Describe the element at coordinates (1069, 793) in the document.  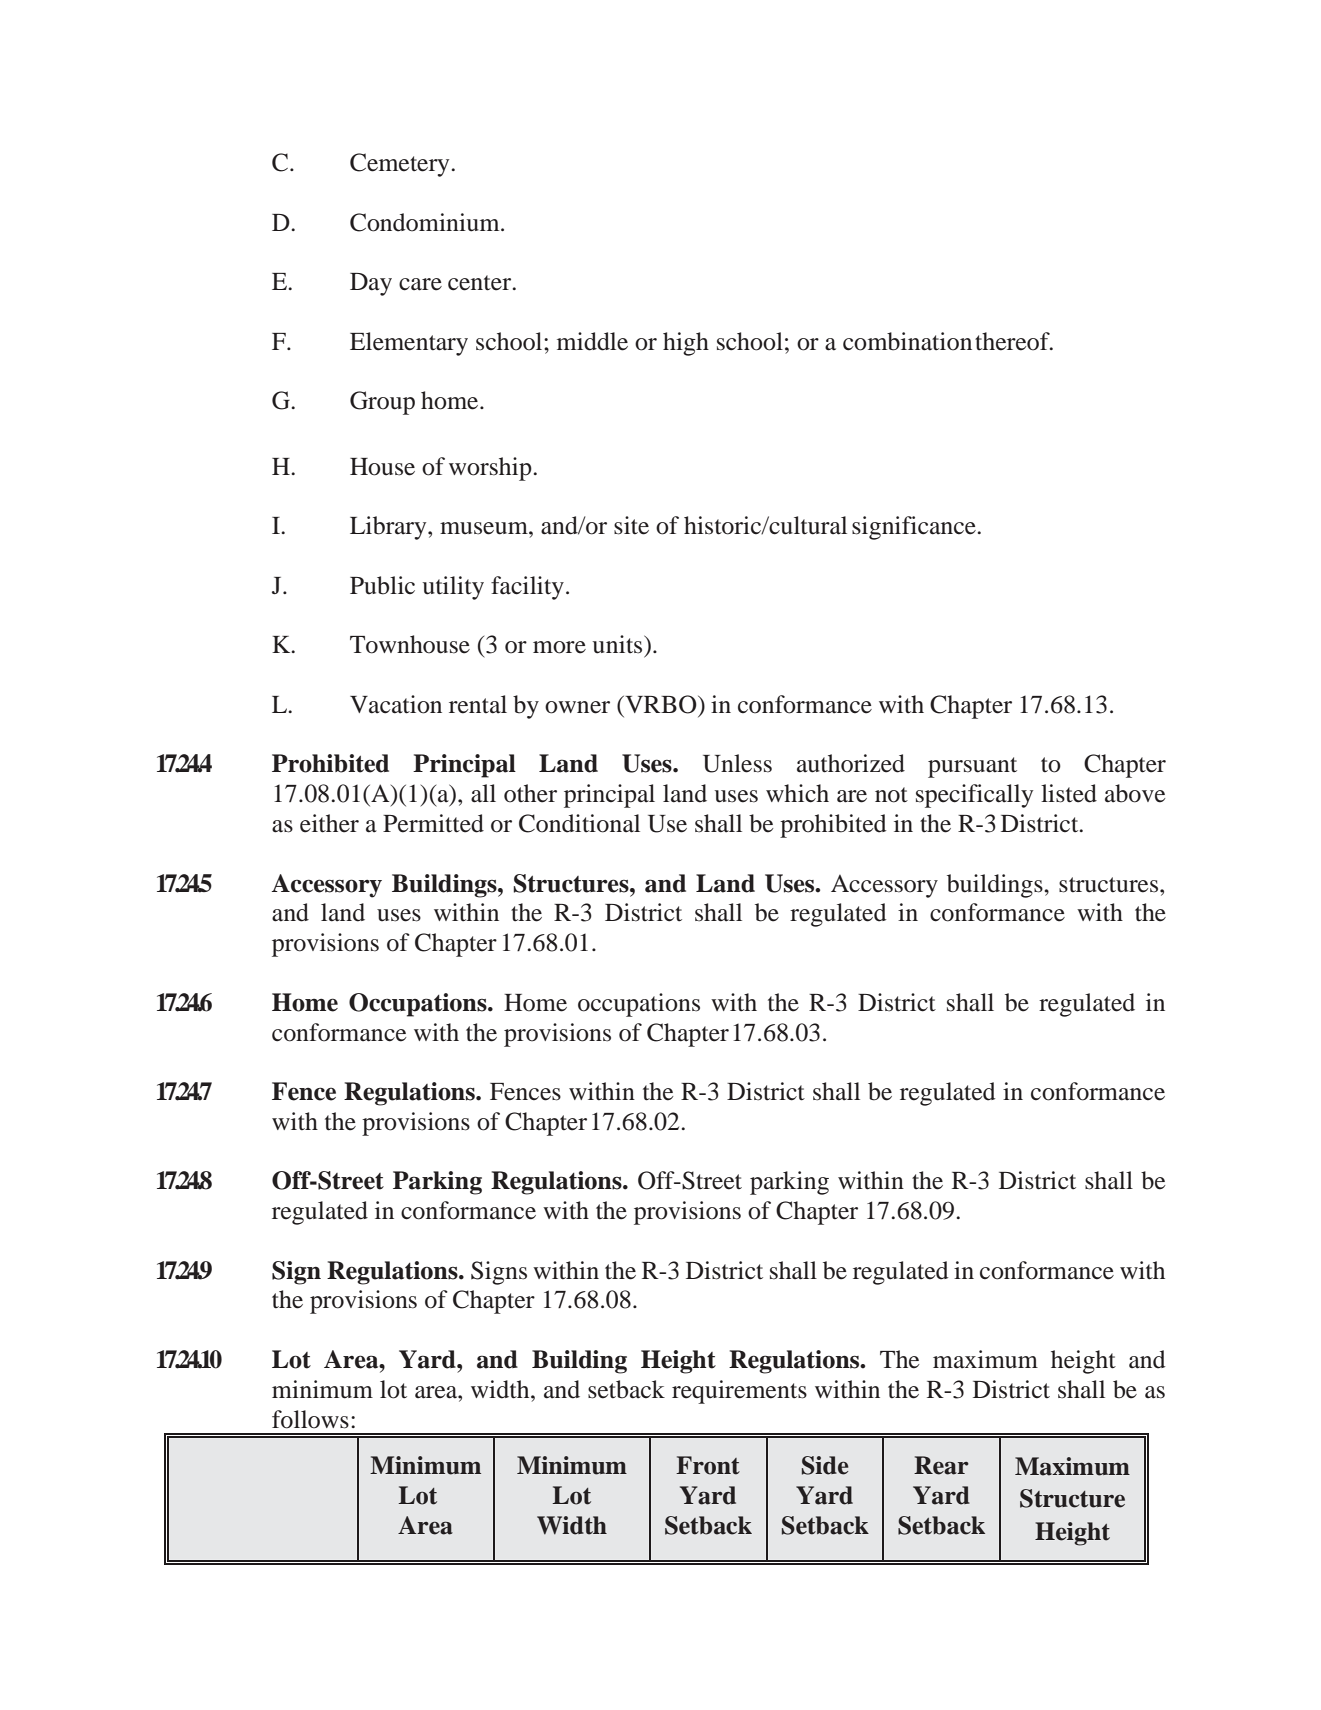
I see `listed` at that location.
